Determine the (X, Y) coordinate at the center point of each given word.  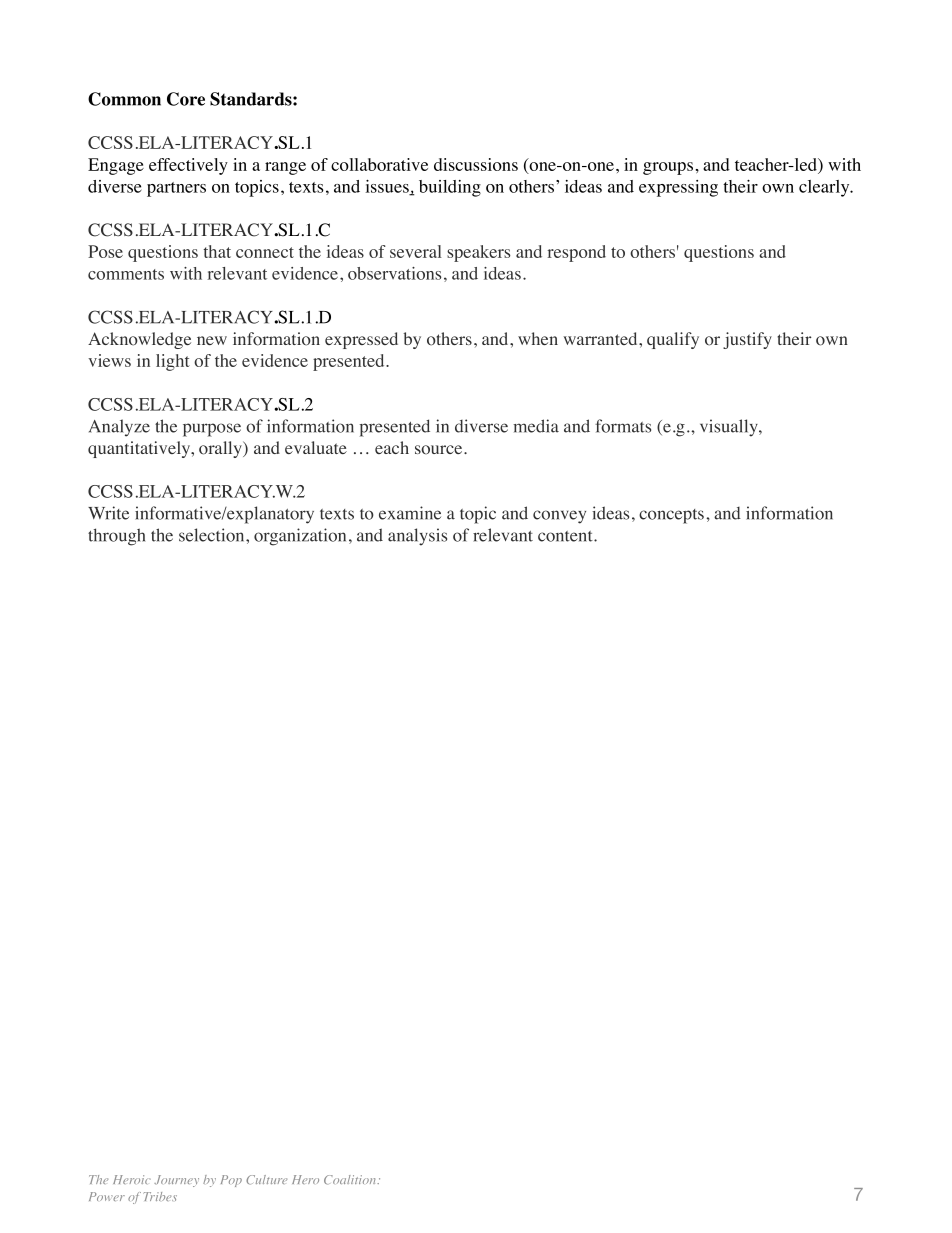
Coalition (351, 1180)
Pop (231, 1181)
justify (747, 340)
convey (559, 517)
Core (186, 99)
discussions (476, 164)
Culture (266, 1180)
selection (213, 535)
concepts (671, 516)
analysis (417, 537)
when (538, 338)
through (116, 537)
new (212, 340)
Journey (176, 1181)
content (566, 536)
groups (668, 168)
